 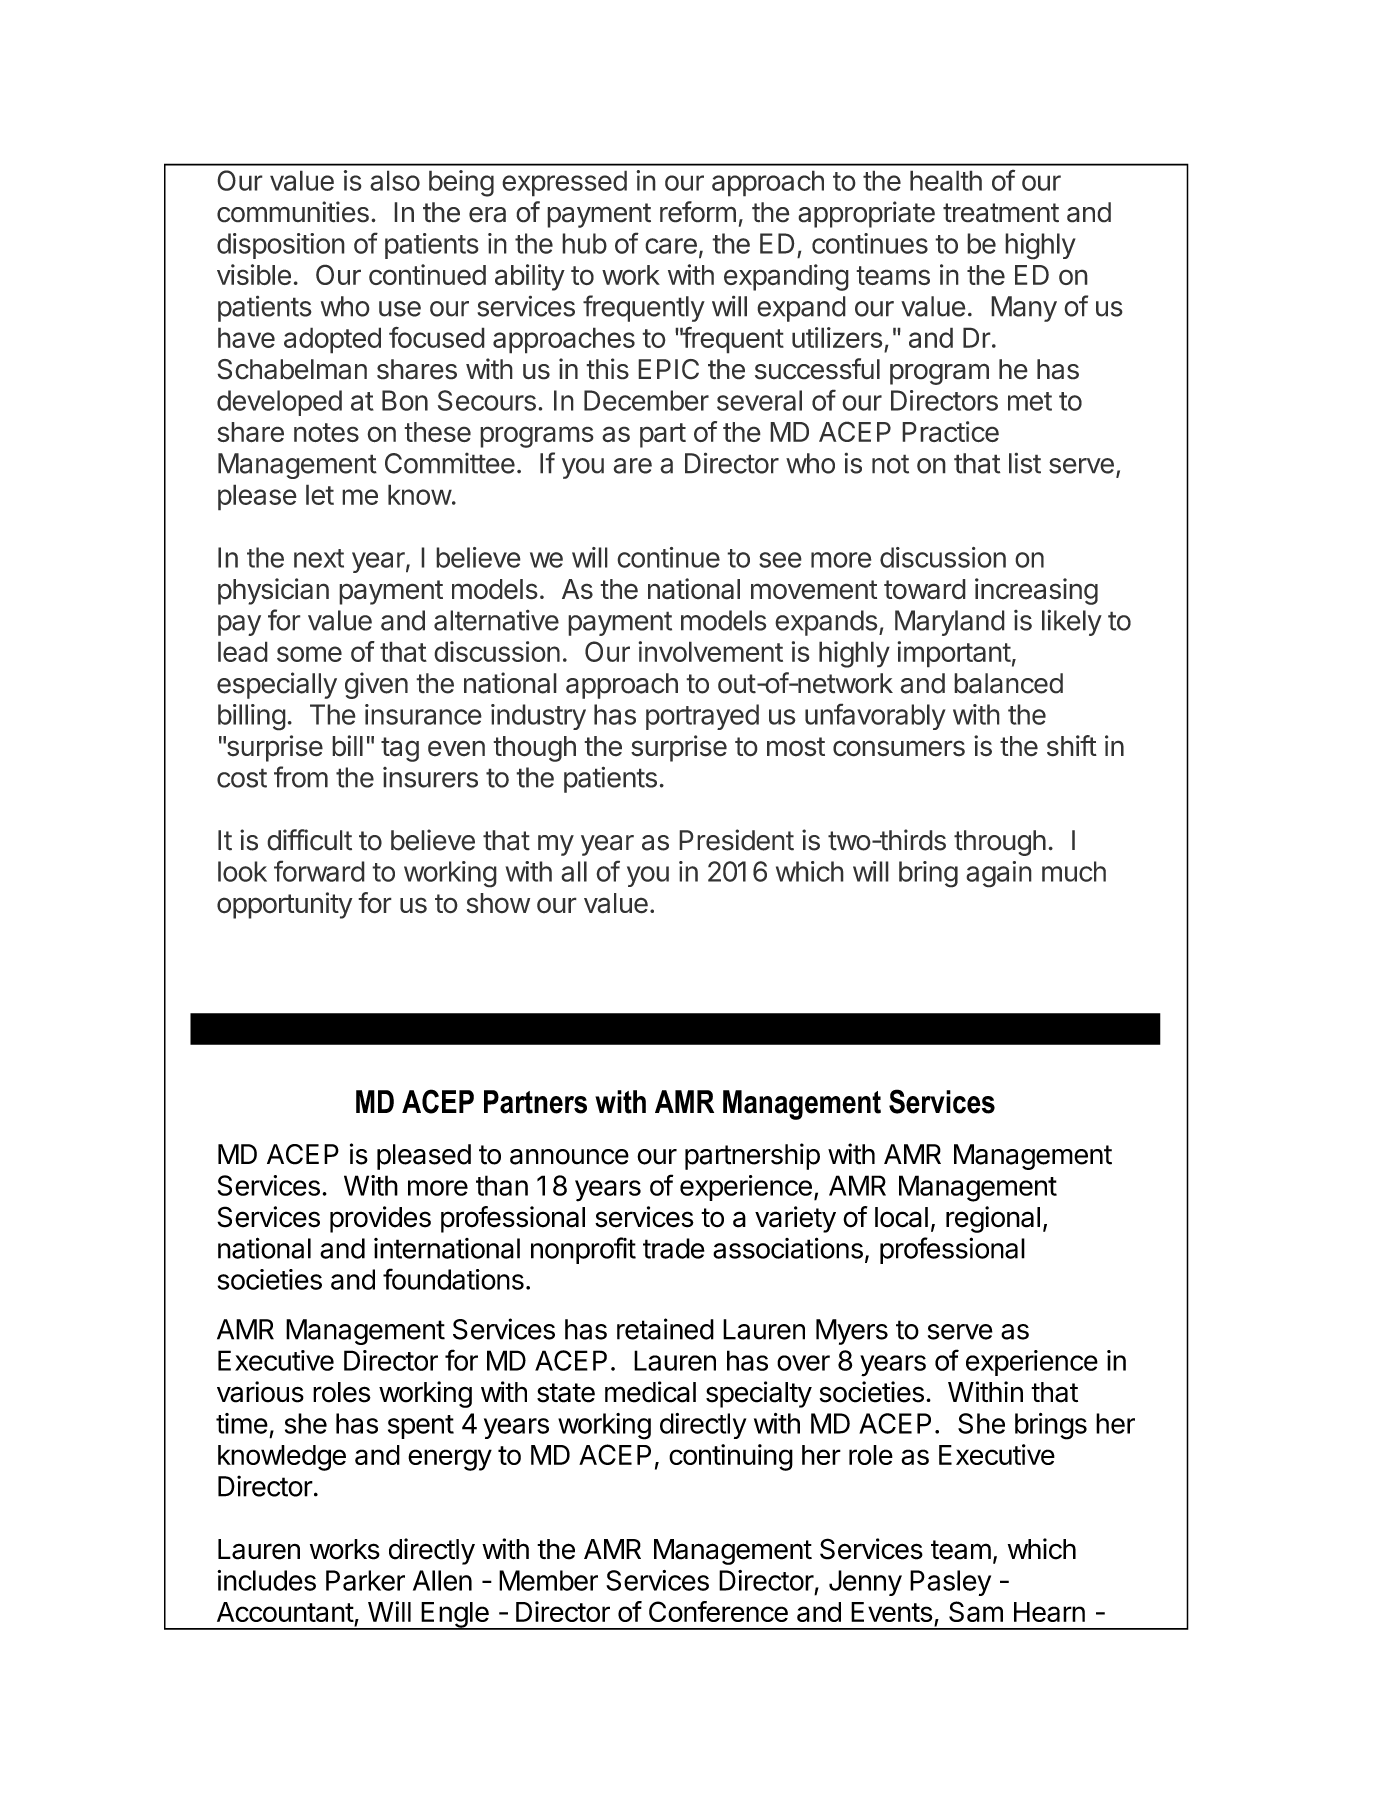 I want to click on Parker, so click(x=365, y=1580).
